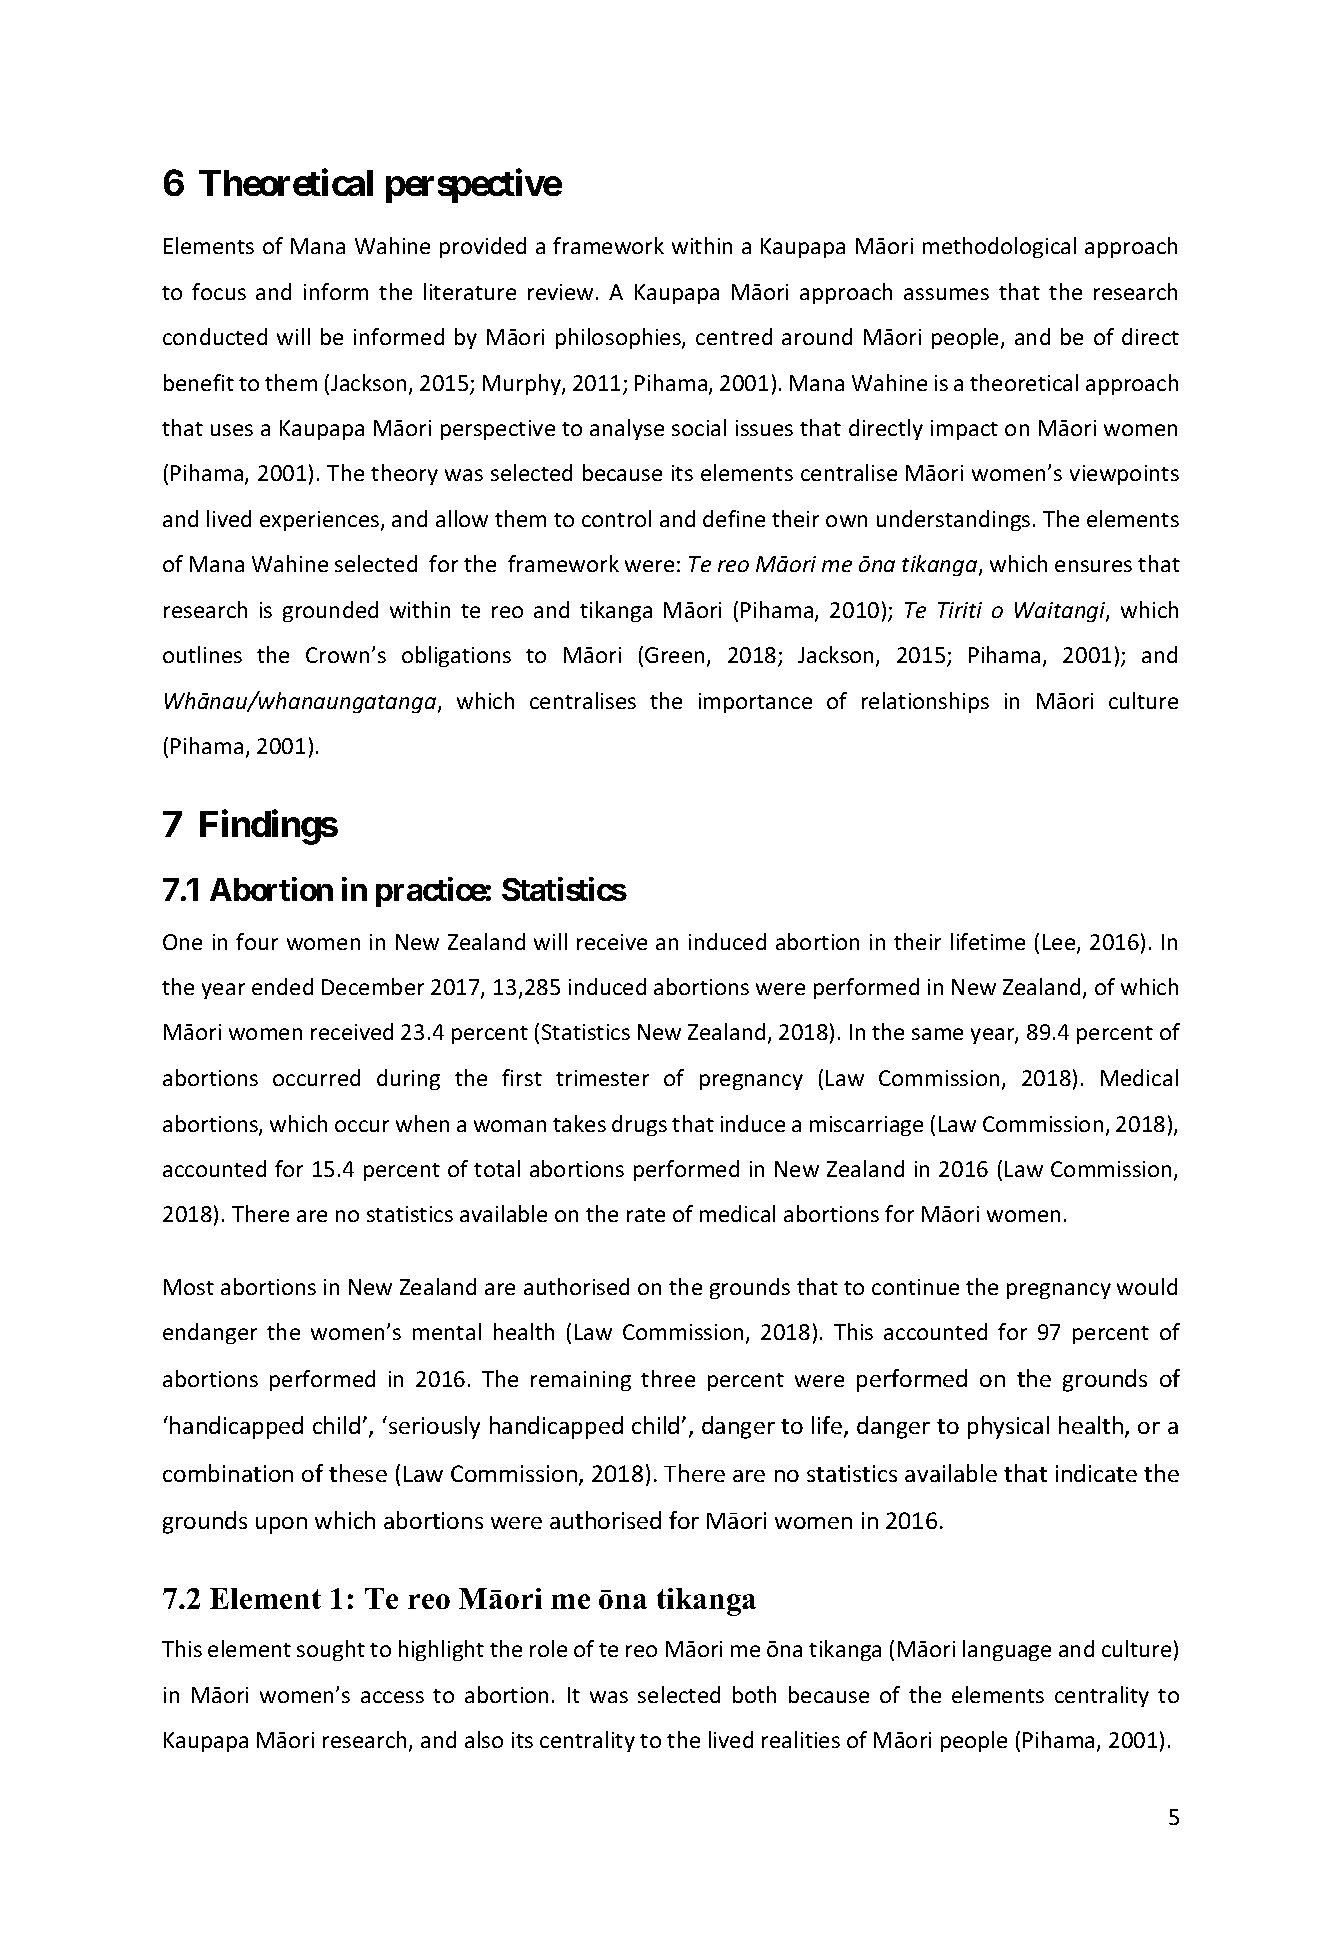 The width and height of the screenshot is (1343, 1956). I want to click on methodological, so click(999, 247).
